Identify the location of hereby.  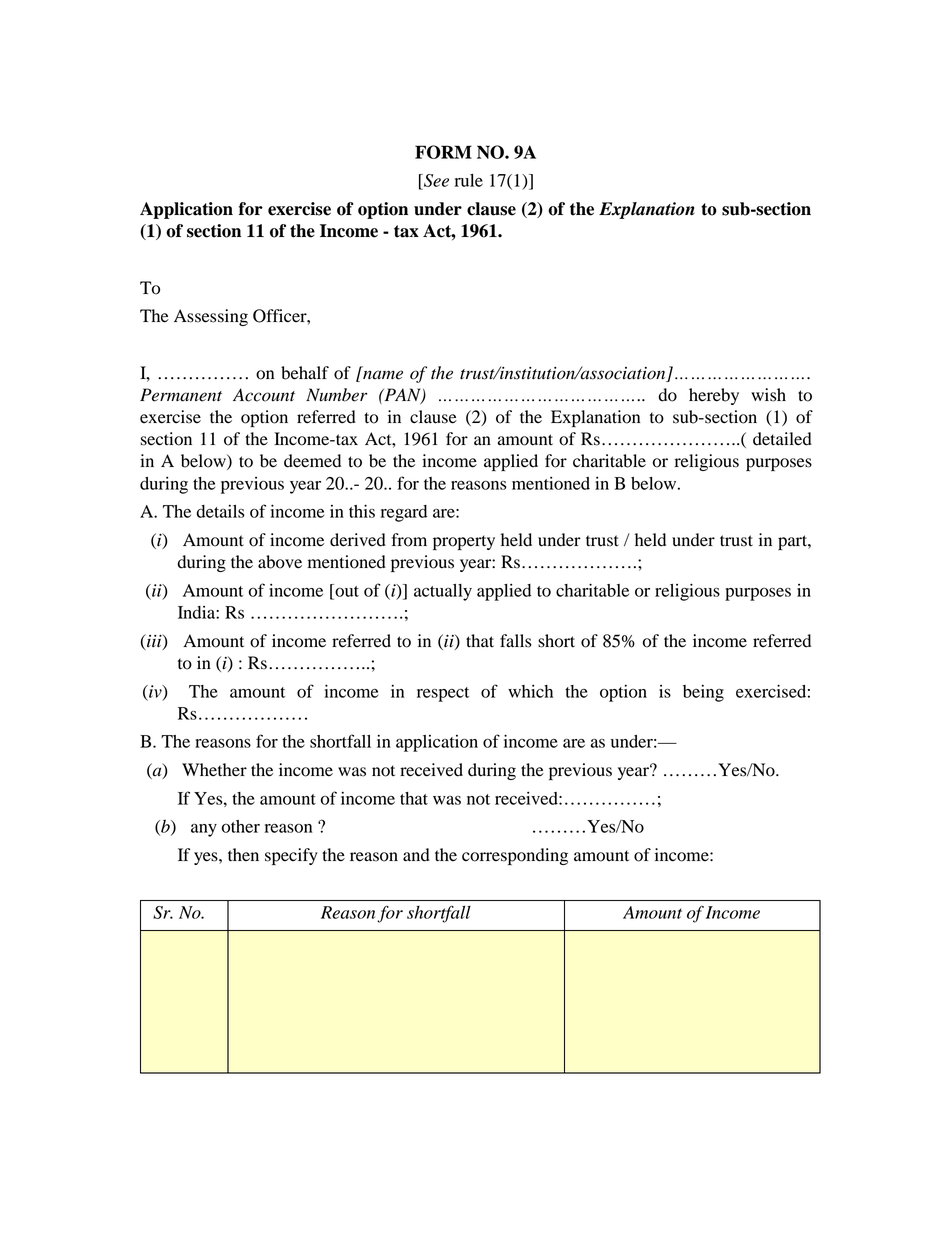
(714, 396).
